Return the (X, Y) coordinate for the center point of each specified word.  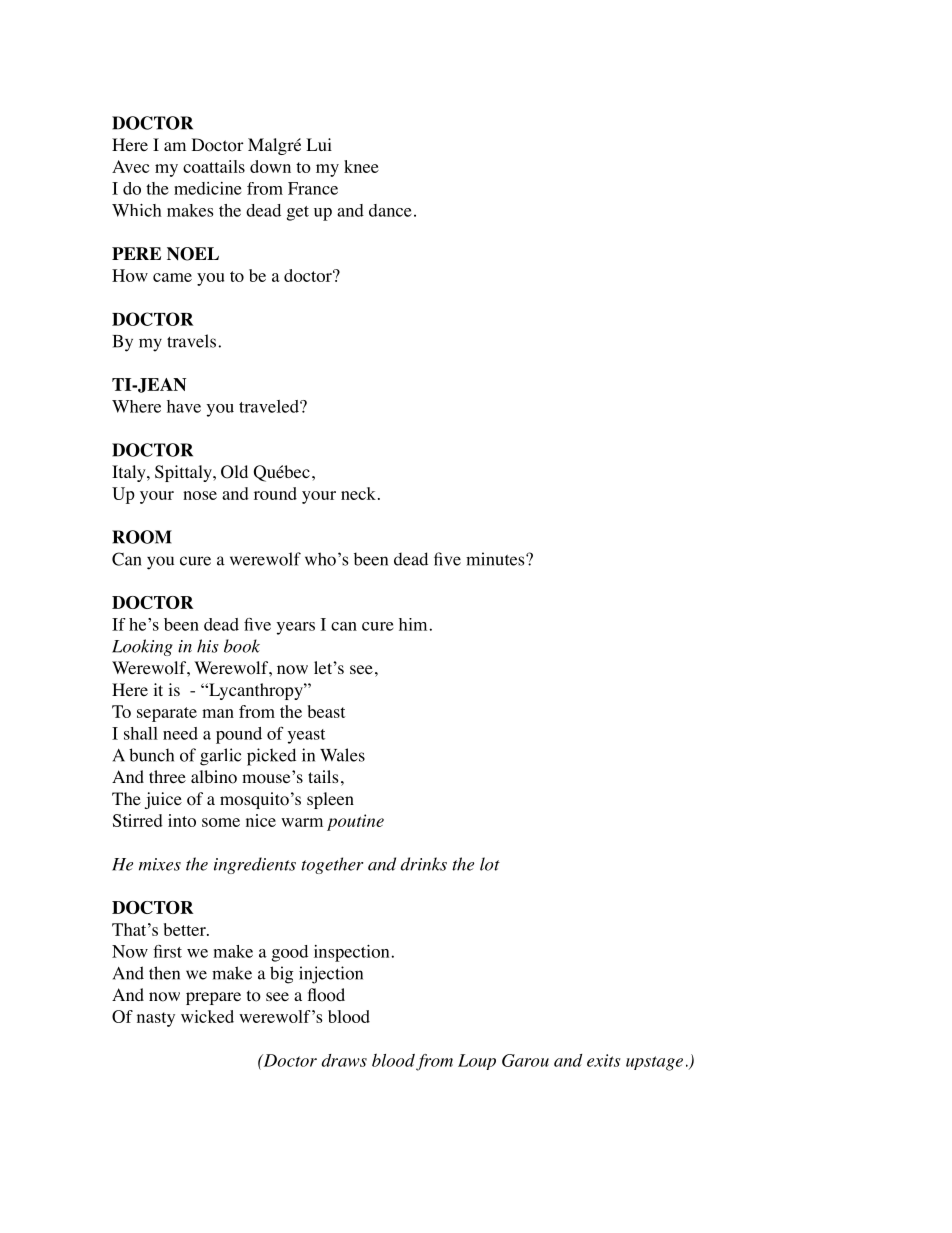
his (208, 646)
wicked (207, 1016)
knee (361, 166)
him (413, 624)
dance (390, 210)
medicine (208, 188)
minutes (496, 559)
